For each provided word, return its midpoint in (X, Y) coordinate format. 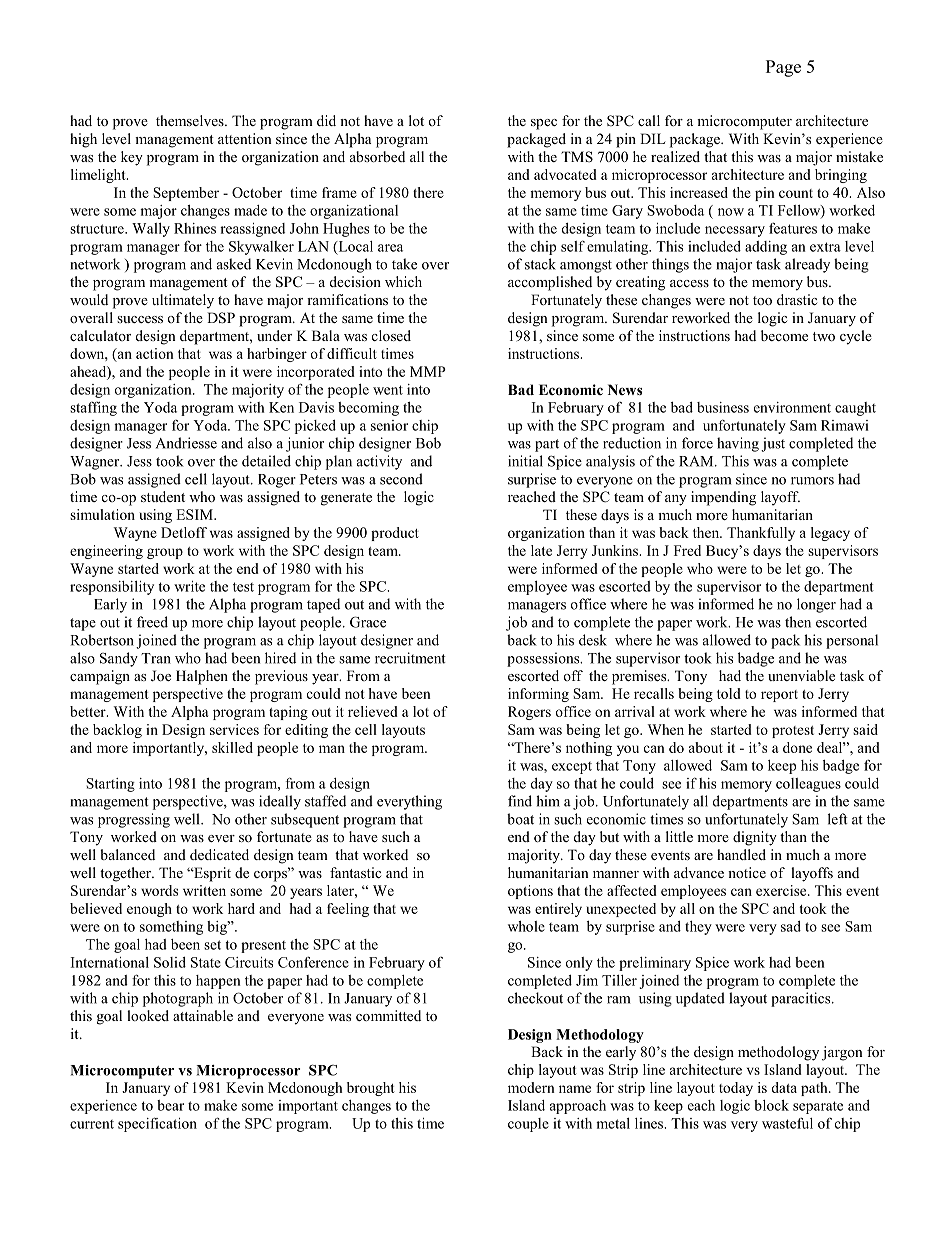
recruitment (410, 658)
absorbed (377, 156)
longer (816, 605)
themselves (191, 120)
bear (170, 1105)
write (189, 586)
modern (531, 1087)
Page (783, 68)
